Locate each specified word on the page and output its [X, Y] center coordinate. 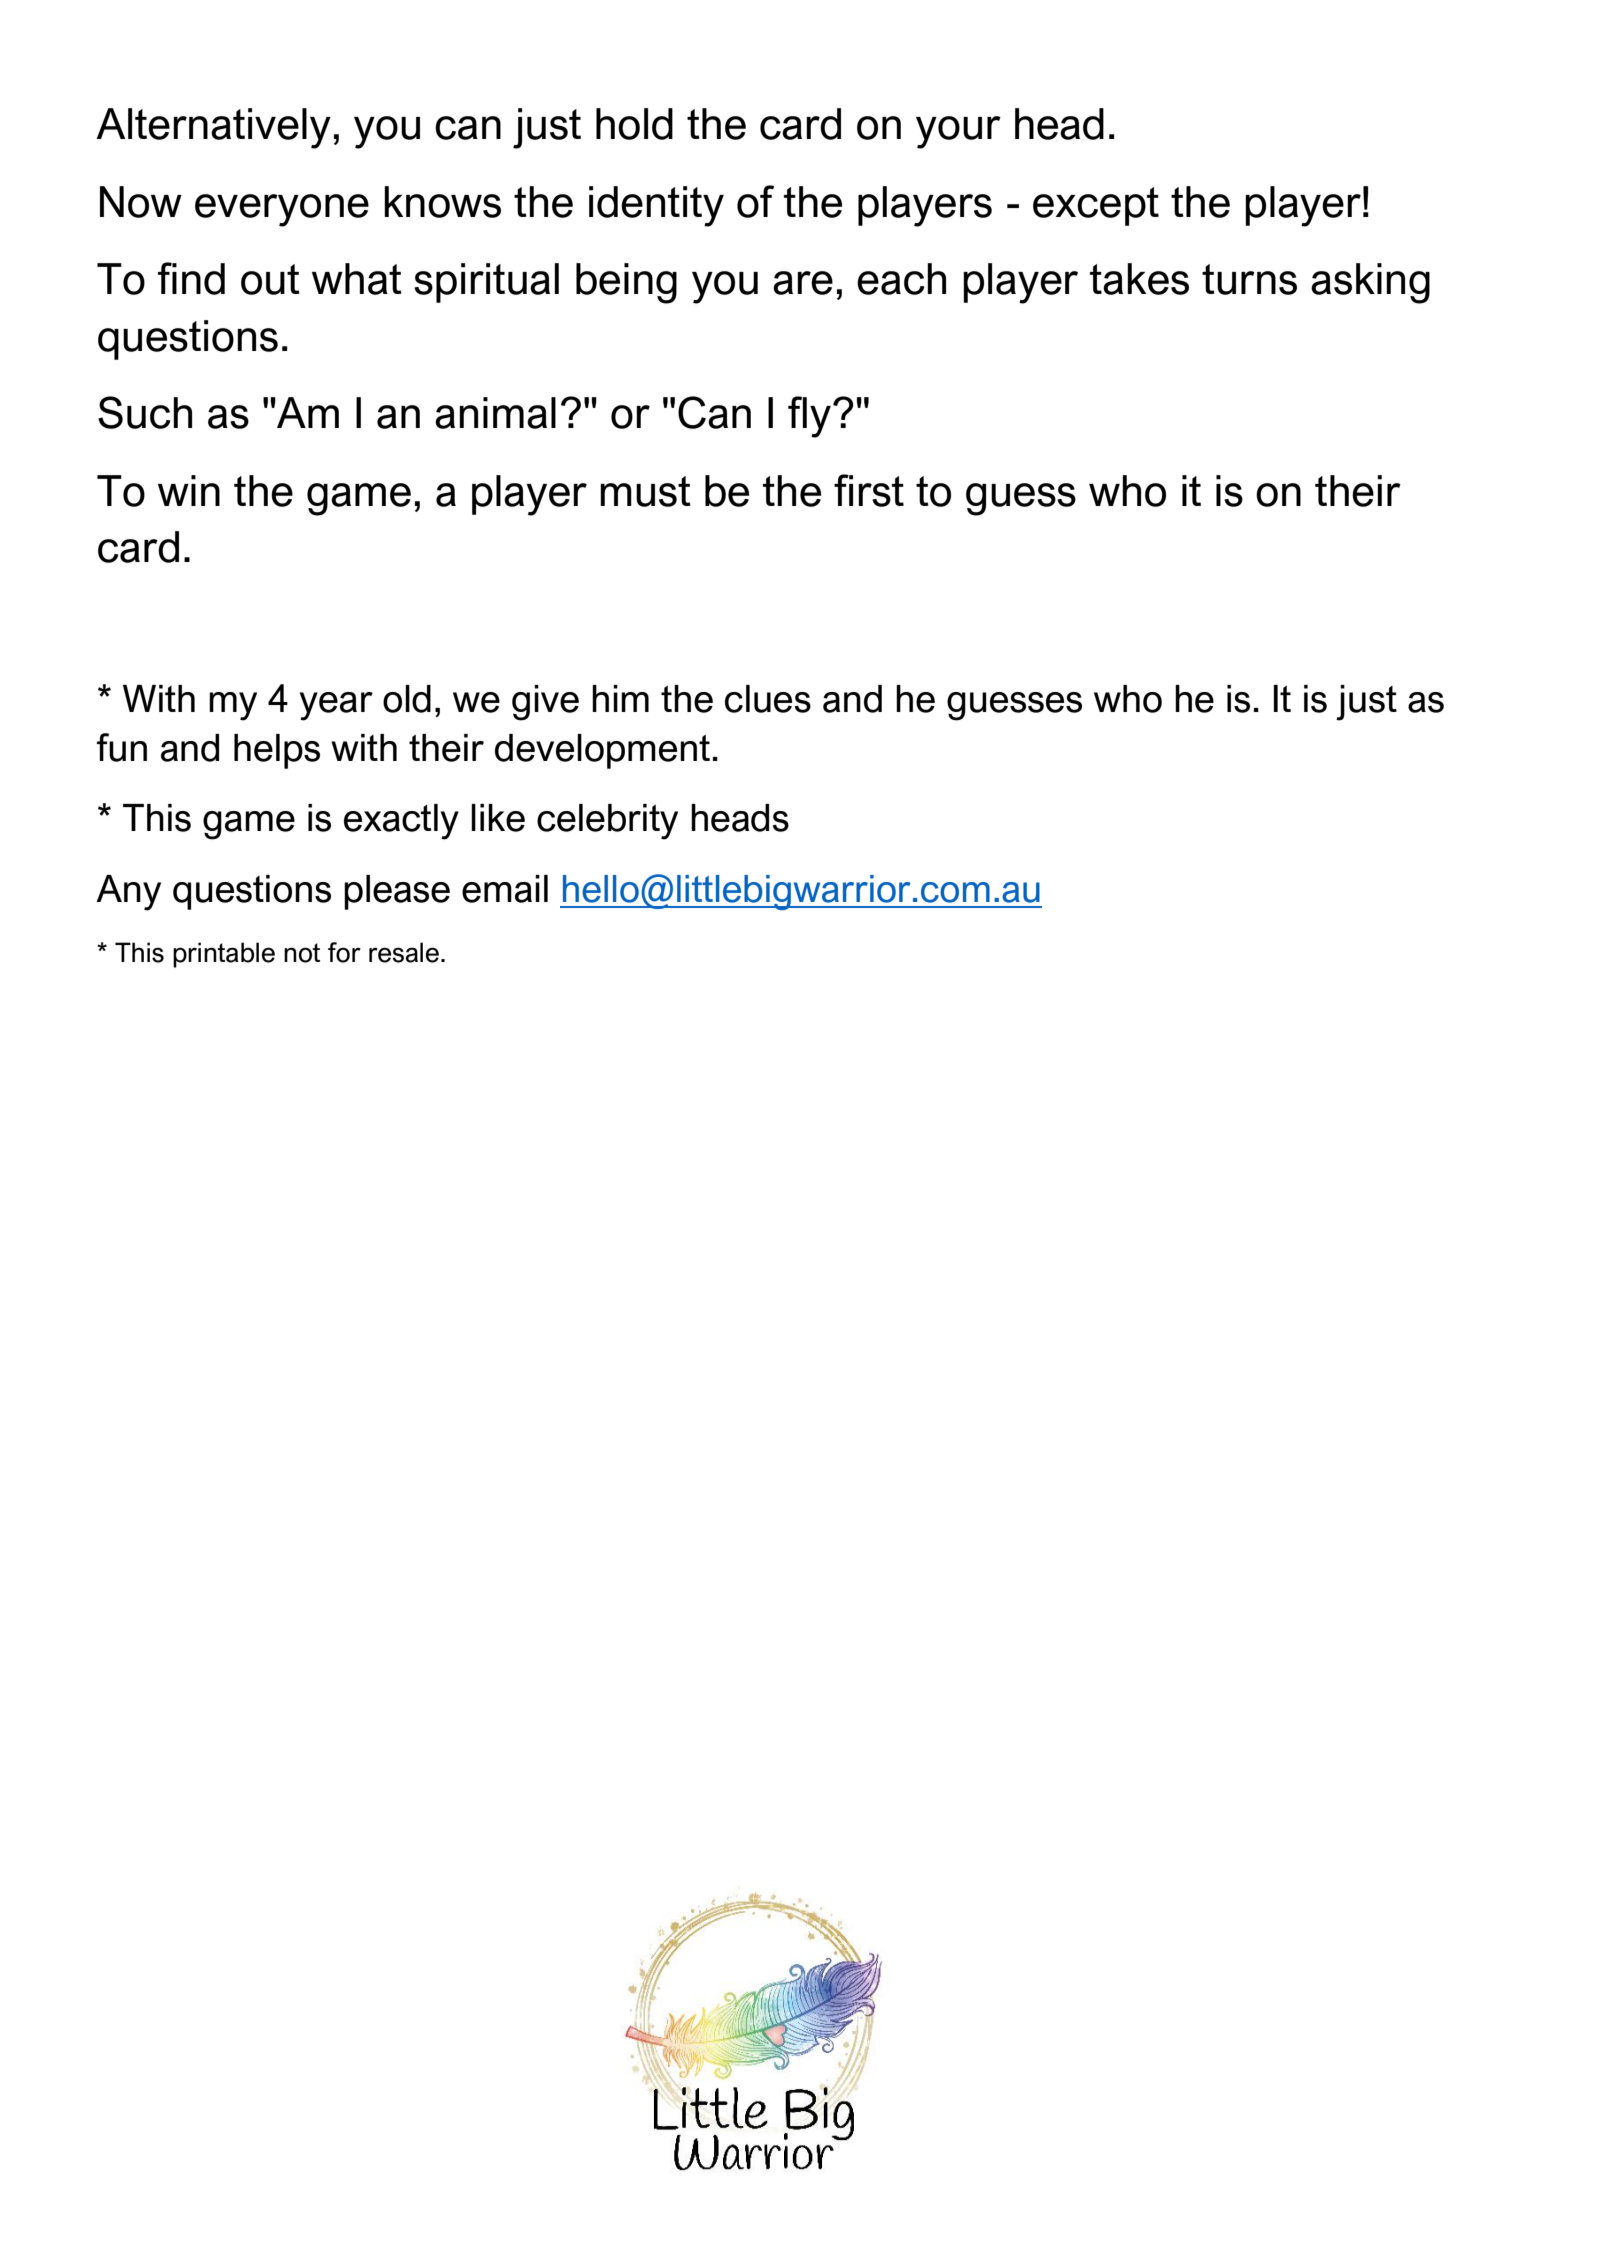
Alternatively [213, 128]
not [302, 953]
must [645, 491]
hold [634, 124]
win [189, 490]
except [1096, 206]
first [869, 490]
